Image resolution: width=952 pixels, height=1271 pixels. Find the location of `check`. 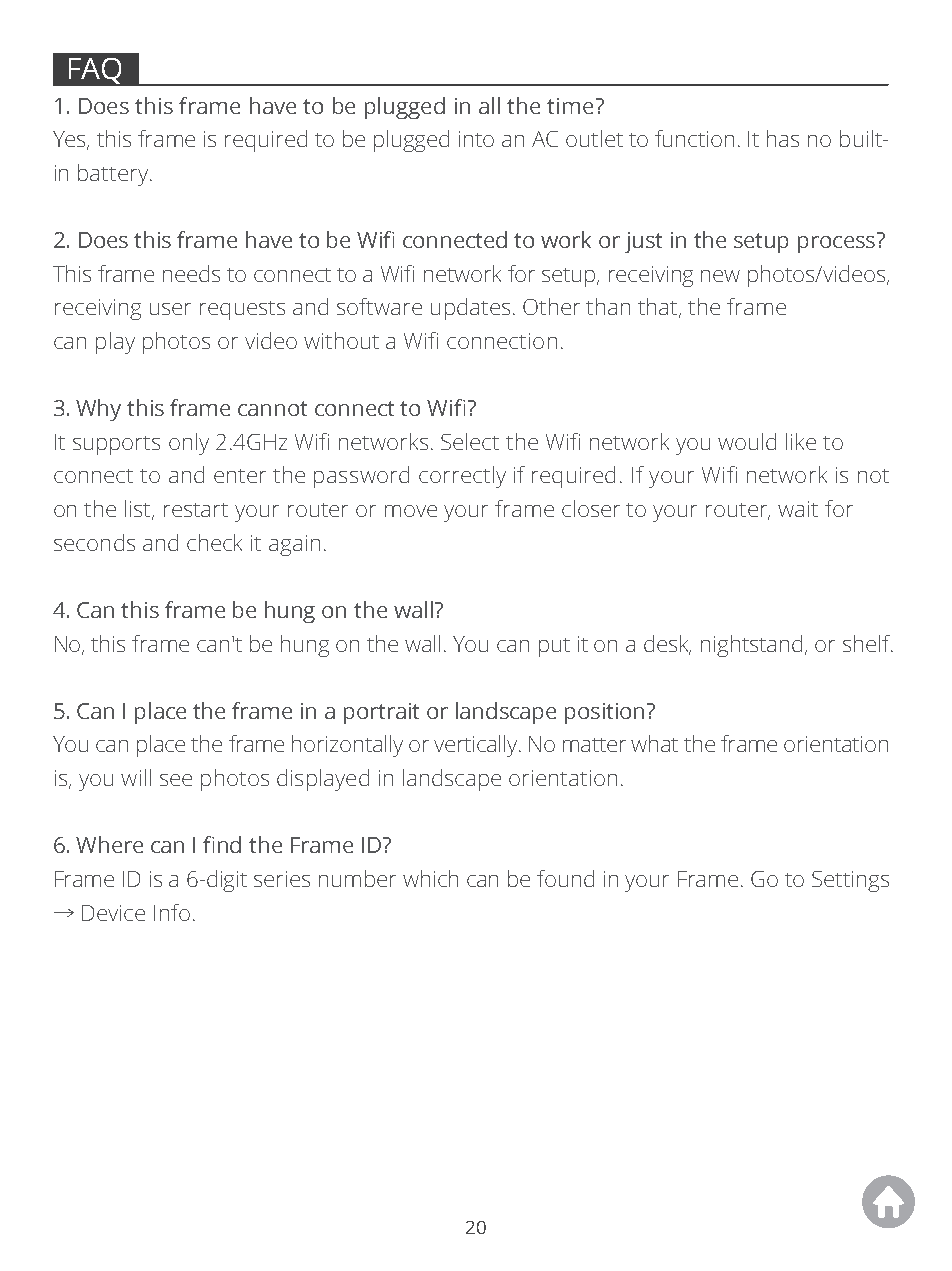

check is located at coordinates (214, 542).
